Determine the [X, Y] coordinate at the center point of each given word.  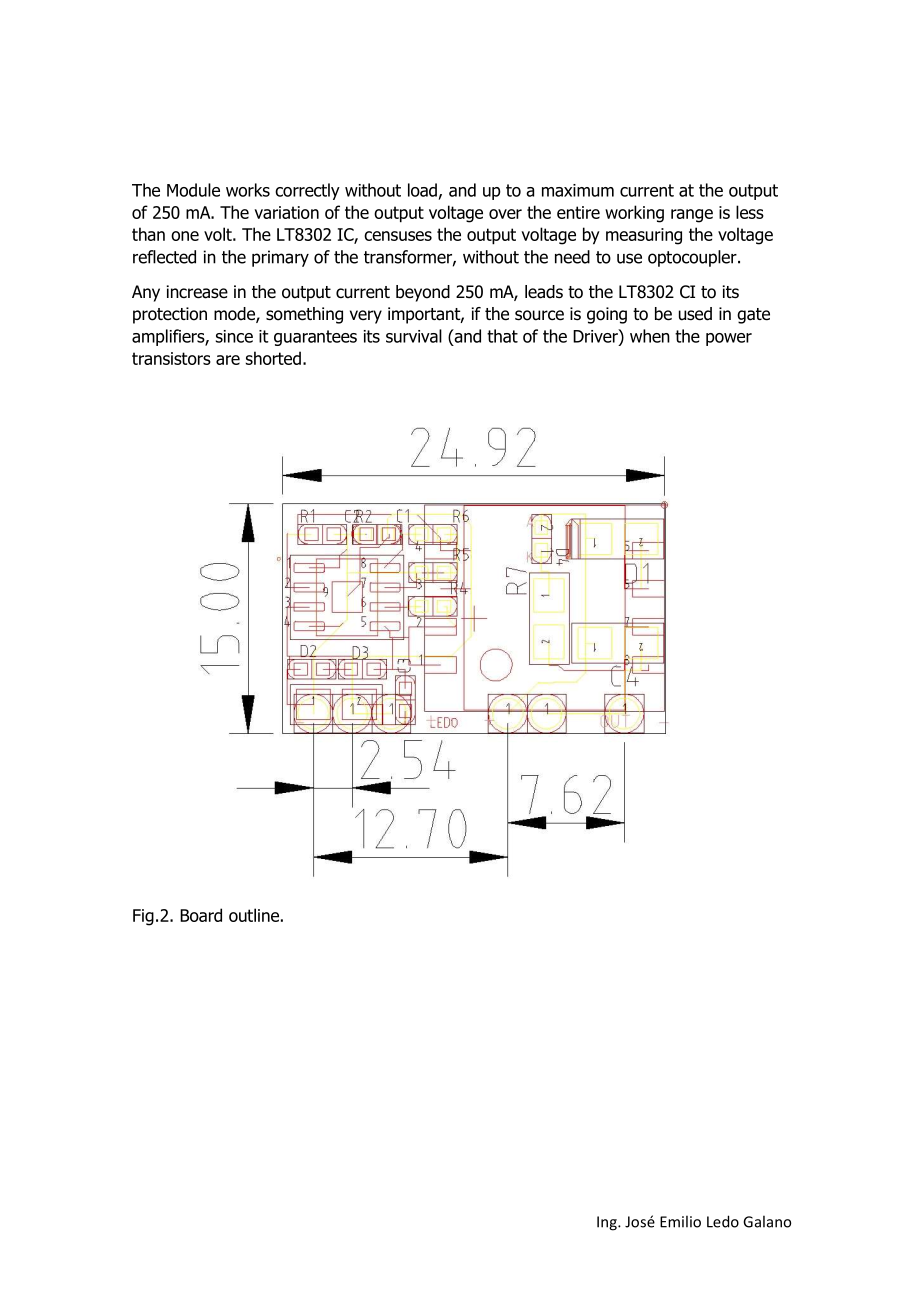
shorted [273, 358]
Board [201, 915]
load [422, 190]
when [650, 336]
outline [254, 915]
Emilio [680, 1221]
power [729, 339]
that [502, 336]
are [228, 360]
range [692, 216]
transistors [171, 358]
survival [414, 336]
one [185, 236]
